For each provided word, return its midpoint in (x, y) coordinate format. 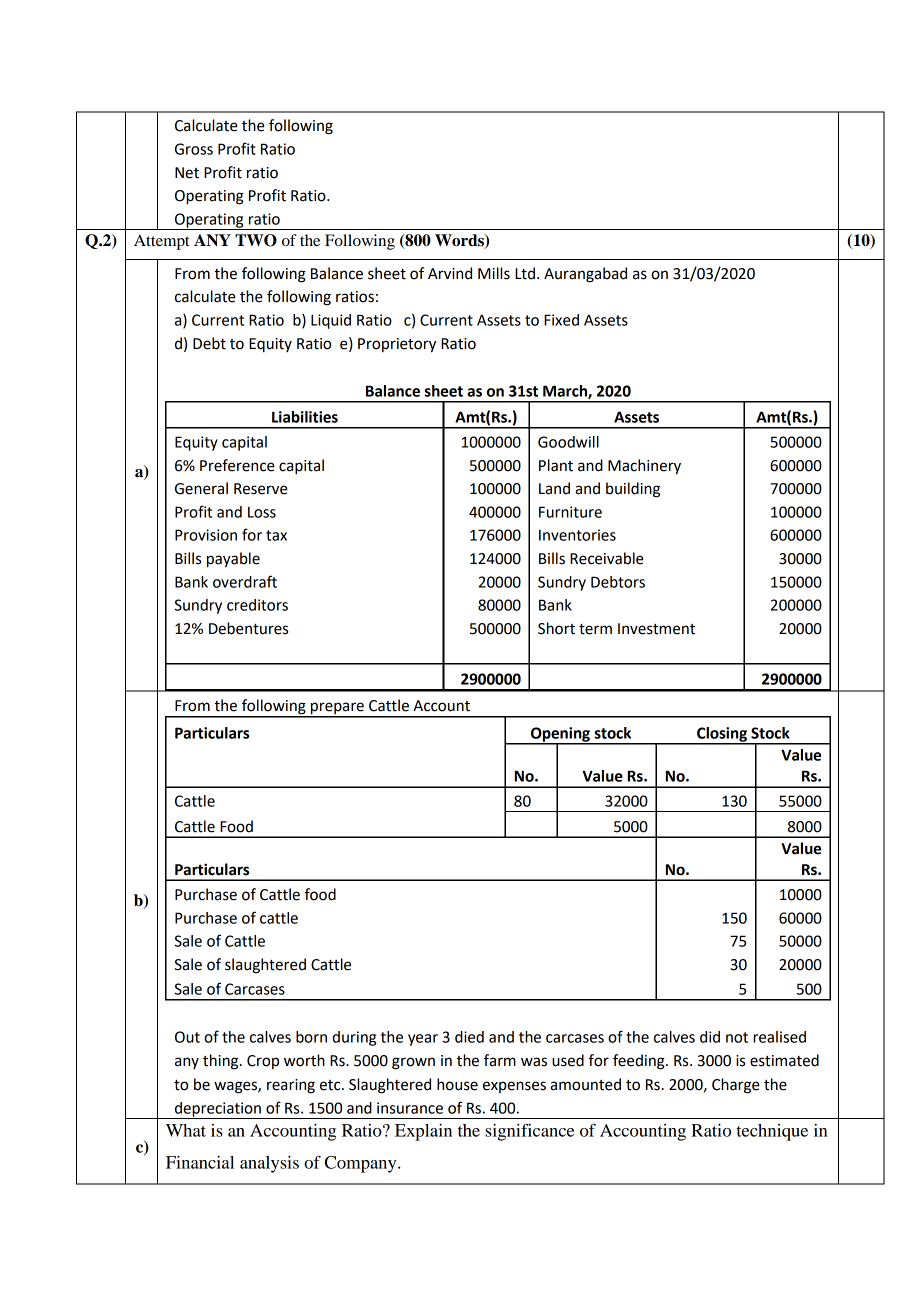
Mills (494, 273)
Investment (656, 629)
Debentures (248, 628)
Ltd (525, 273)
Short (556, 628)
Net (187, 173)
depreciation (218, 1110)
